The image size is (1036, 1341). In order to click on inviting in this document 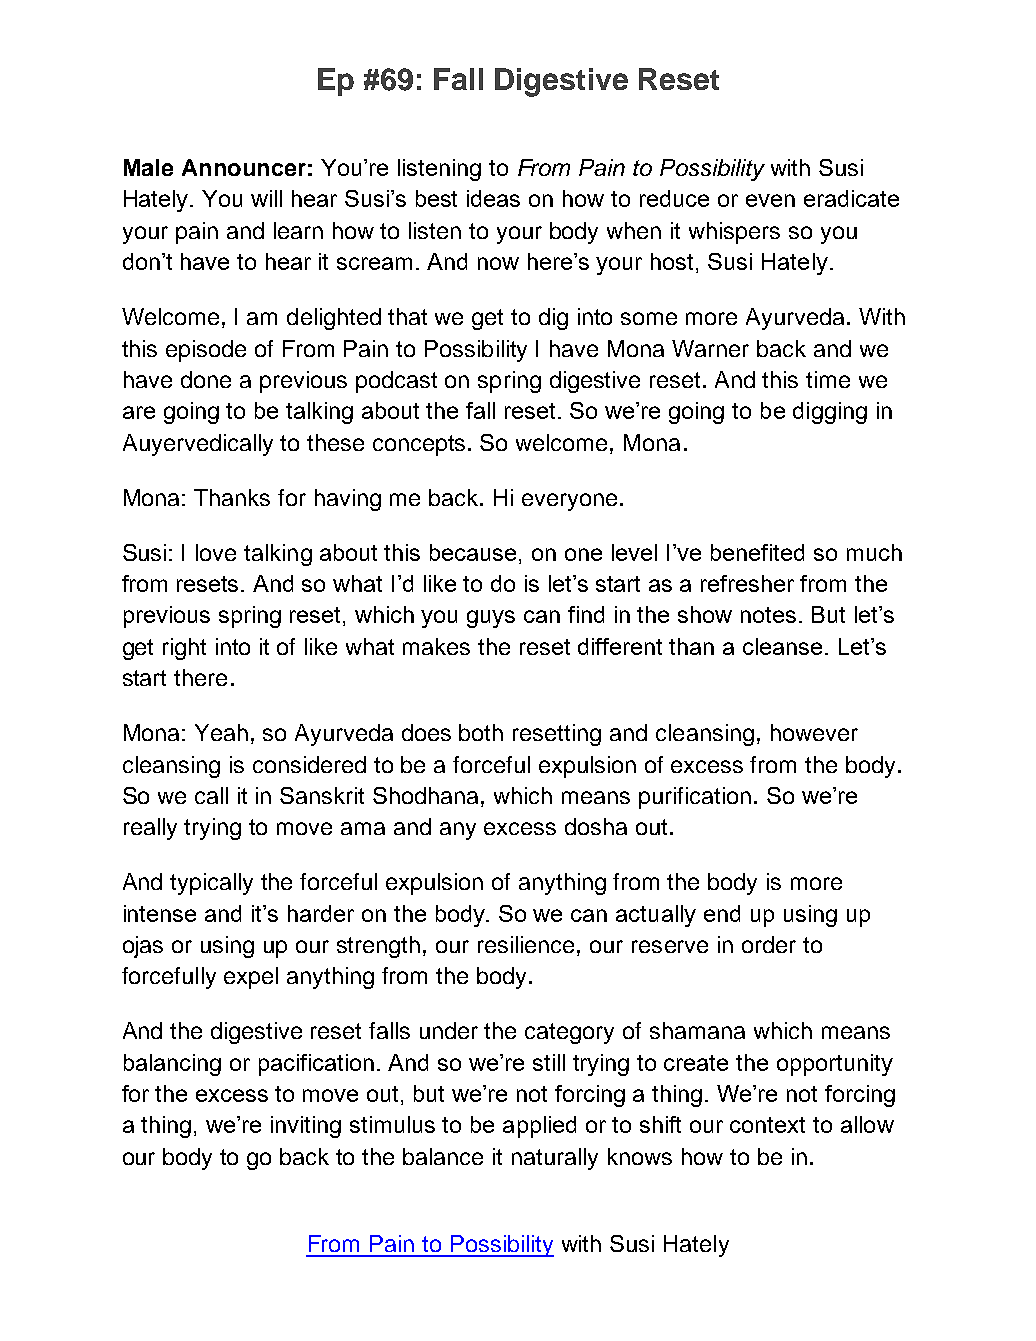, I will do `click(306, 1127)`.
